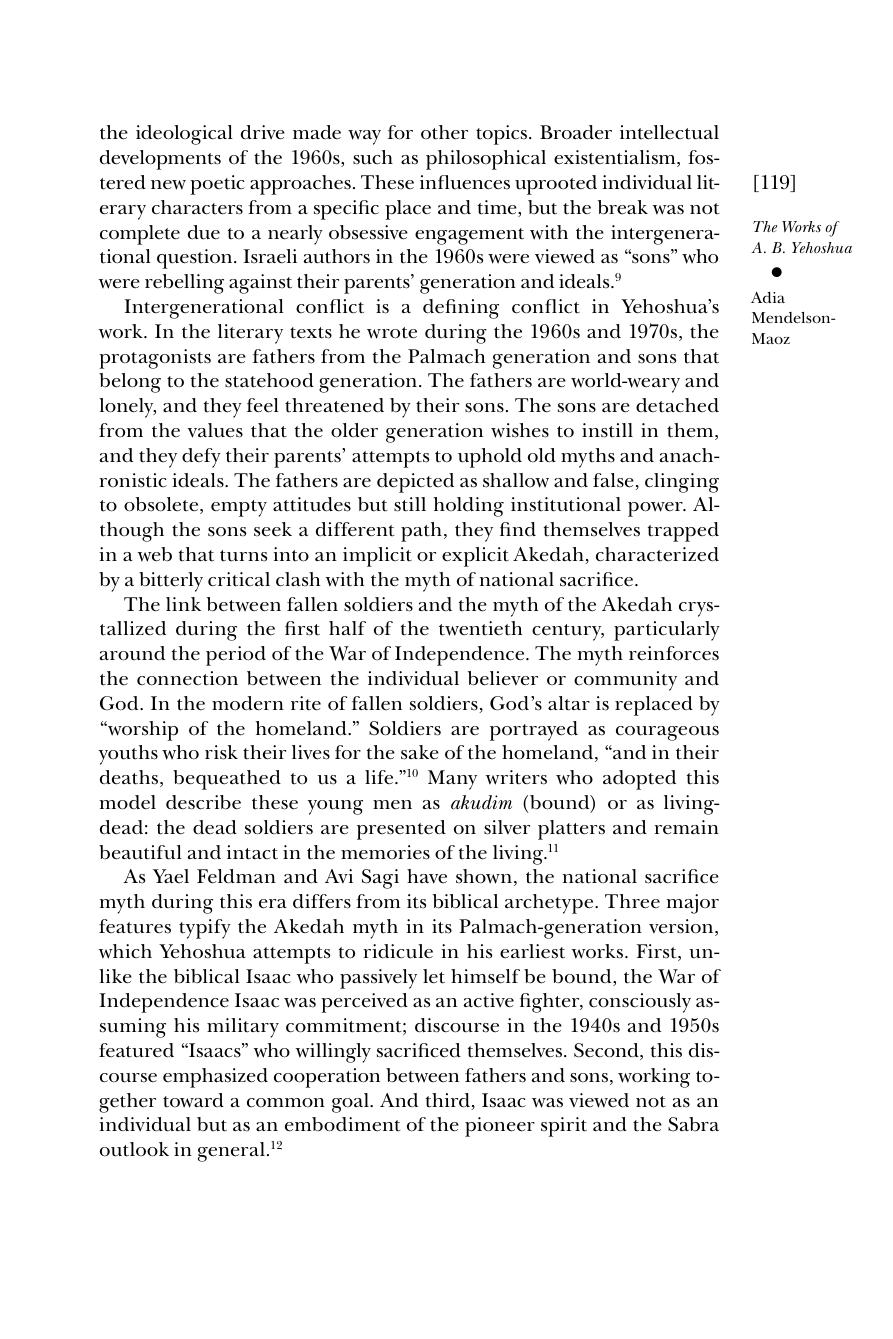 This screenshot has width=893, height=1339. Describe the element at coordinates (134, 1149) in the screenshot. I see `outlook` at that location.
